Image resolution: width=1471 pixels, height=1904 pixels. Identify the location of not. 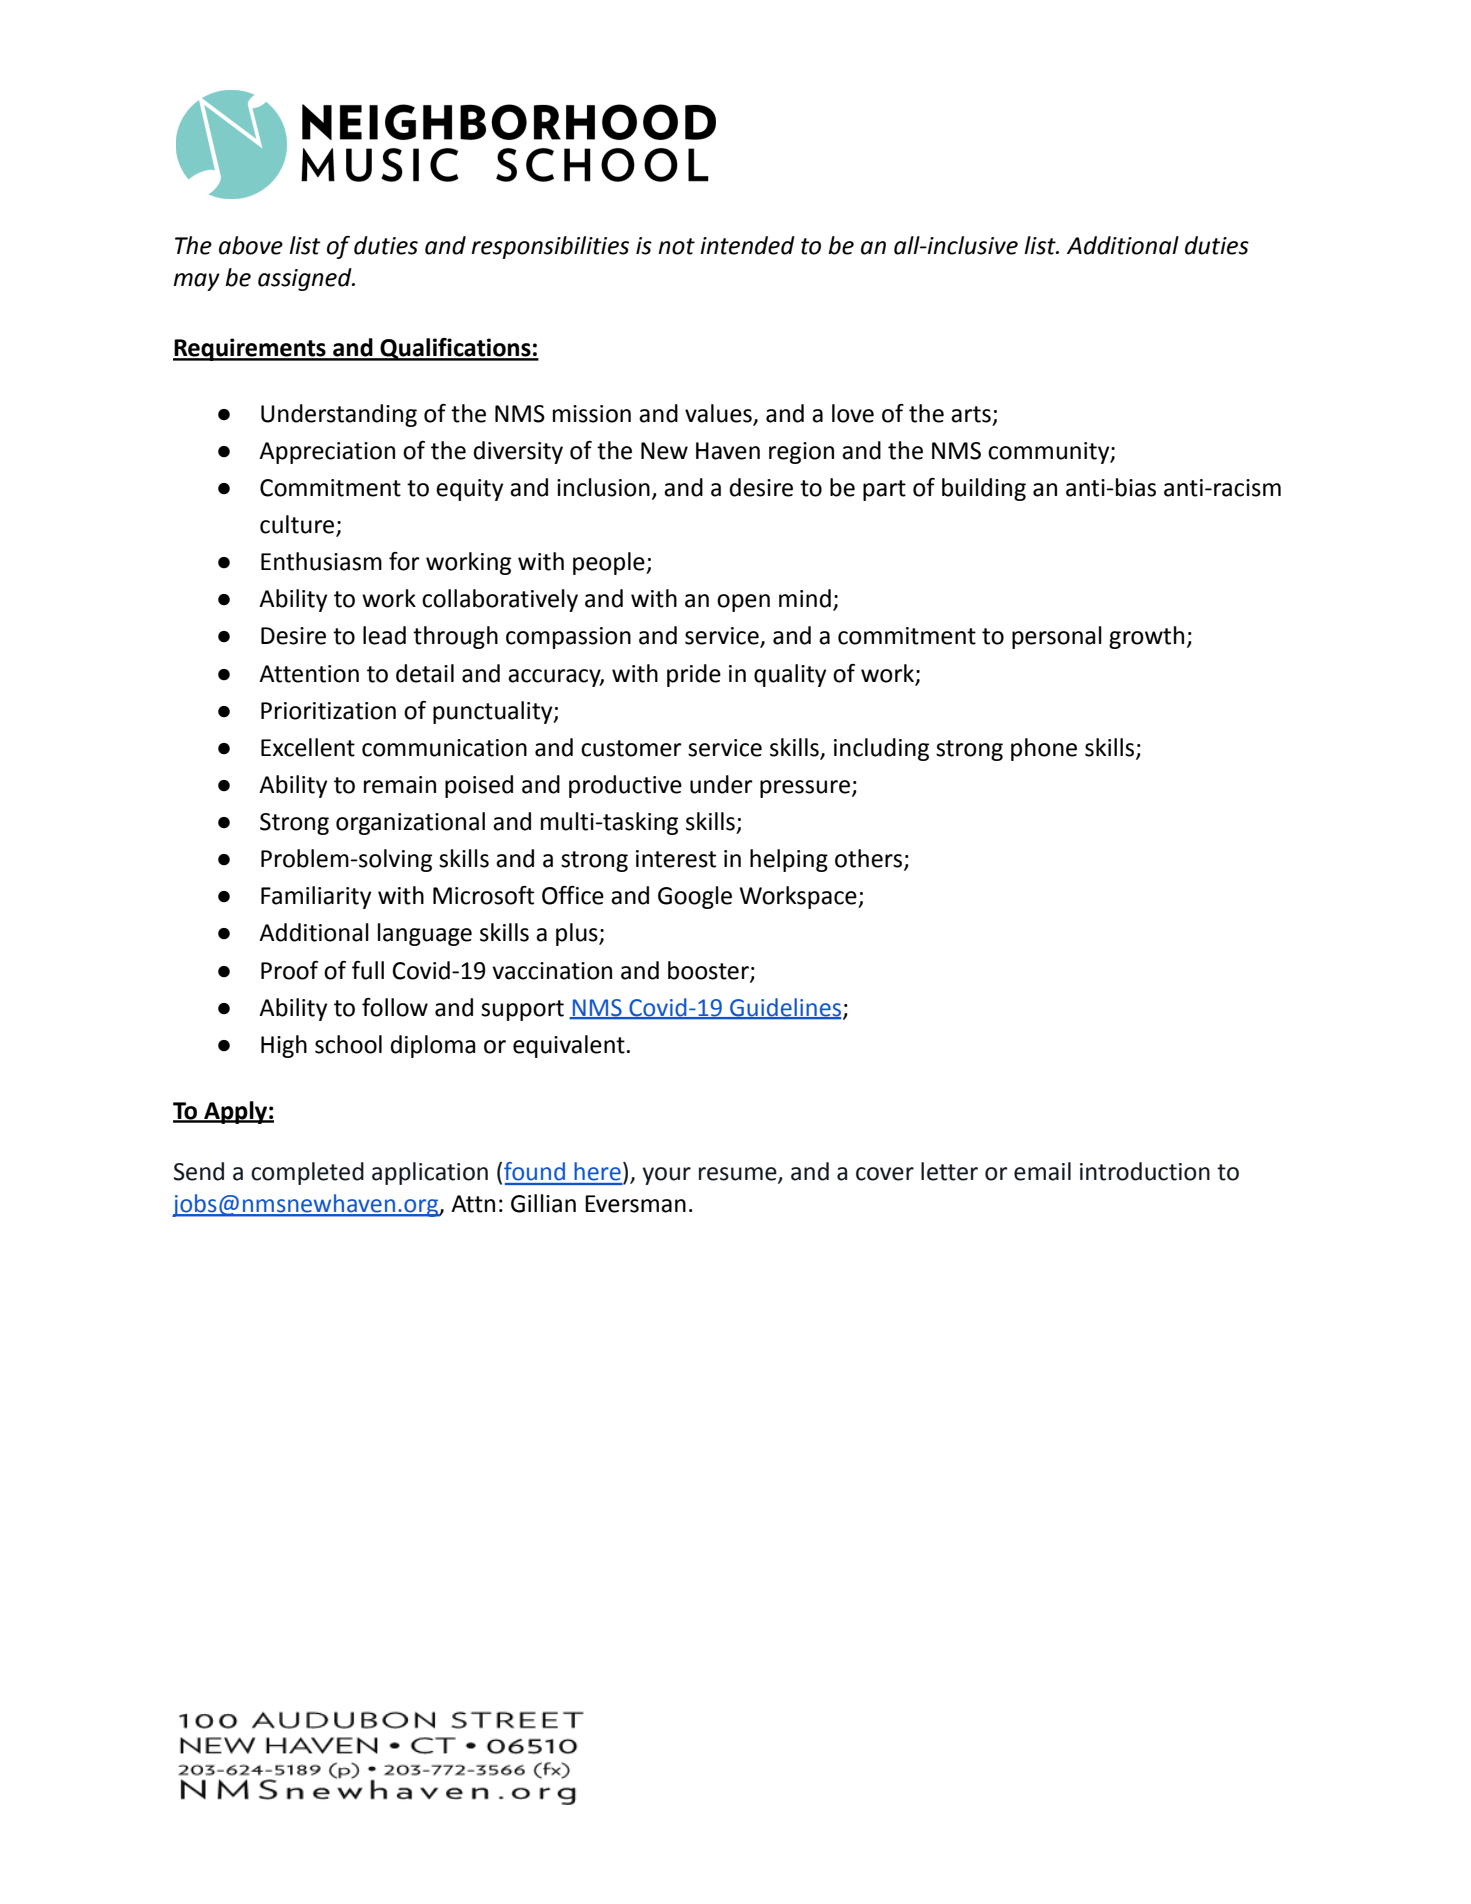
(676, 246).
